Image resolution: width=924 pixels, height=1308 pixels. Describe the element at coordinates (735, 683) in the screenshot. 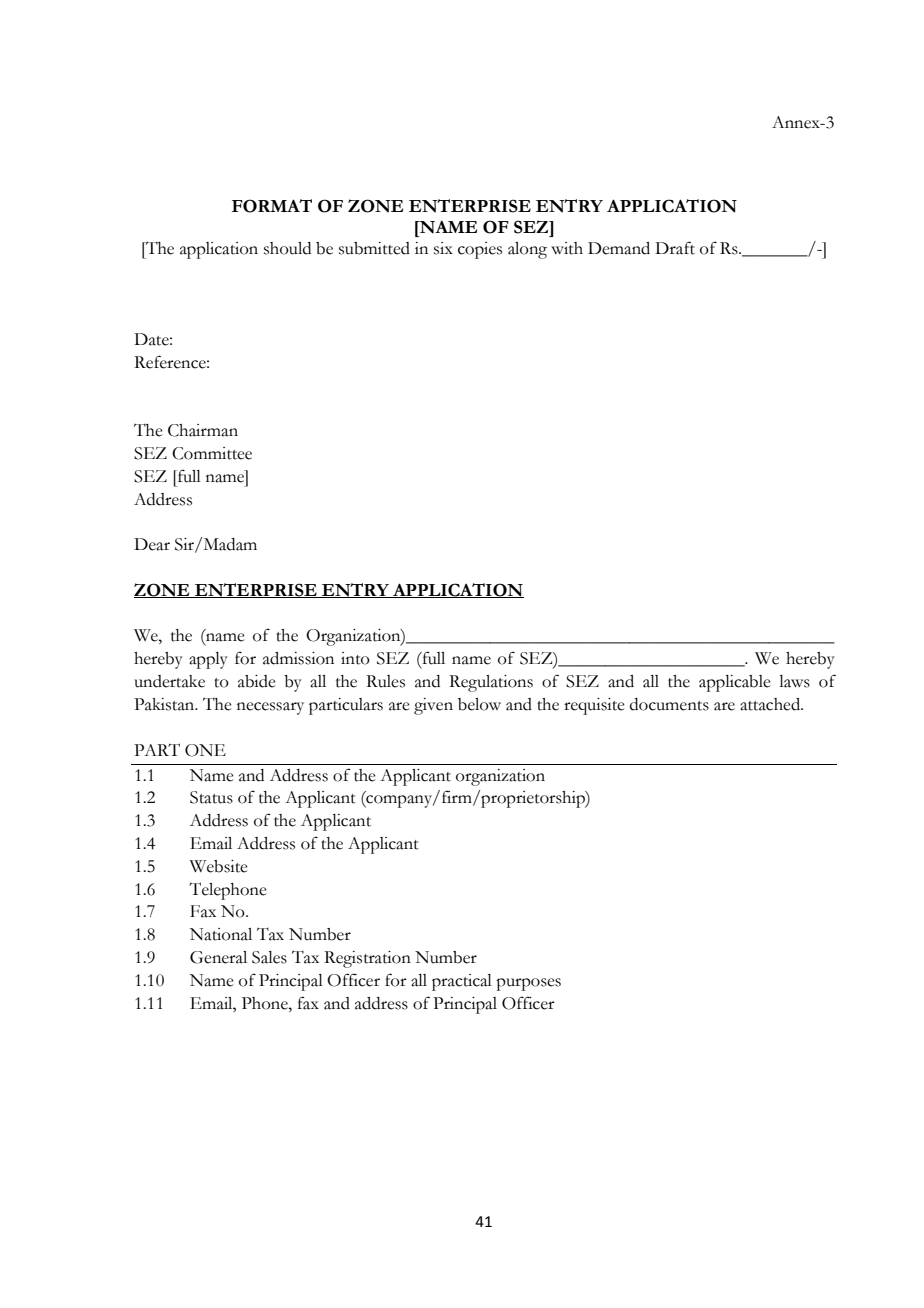

I see `applicable` at that location.
